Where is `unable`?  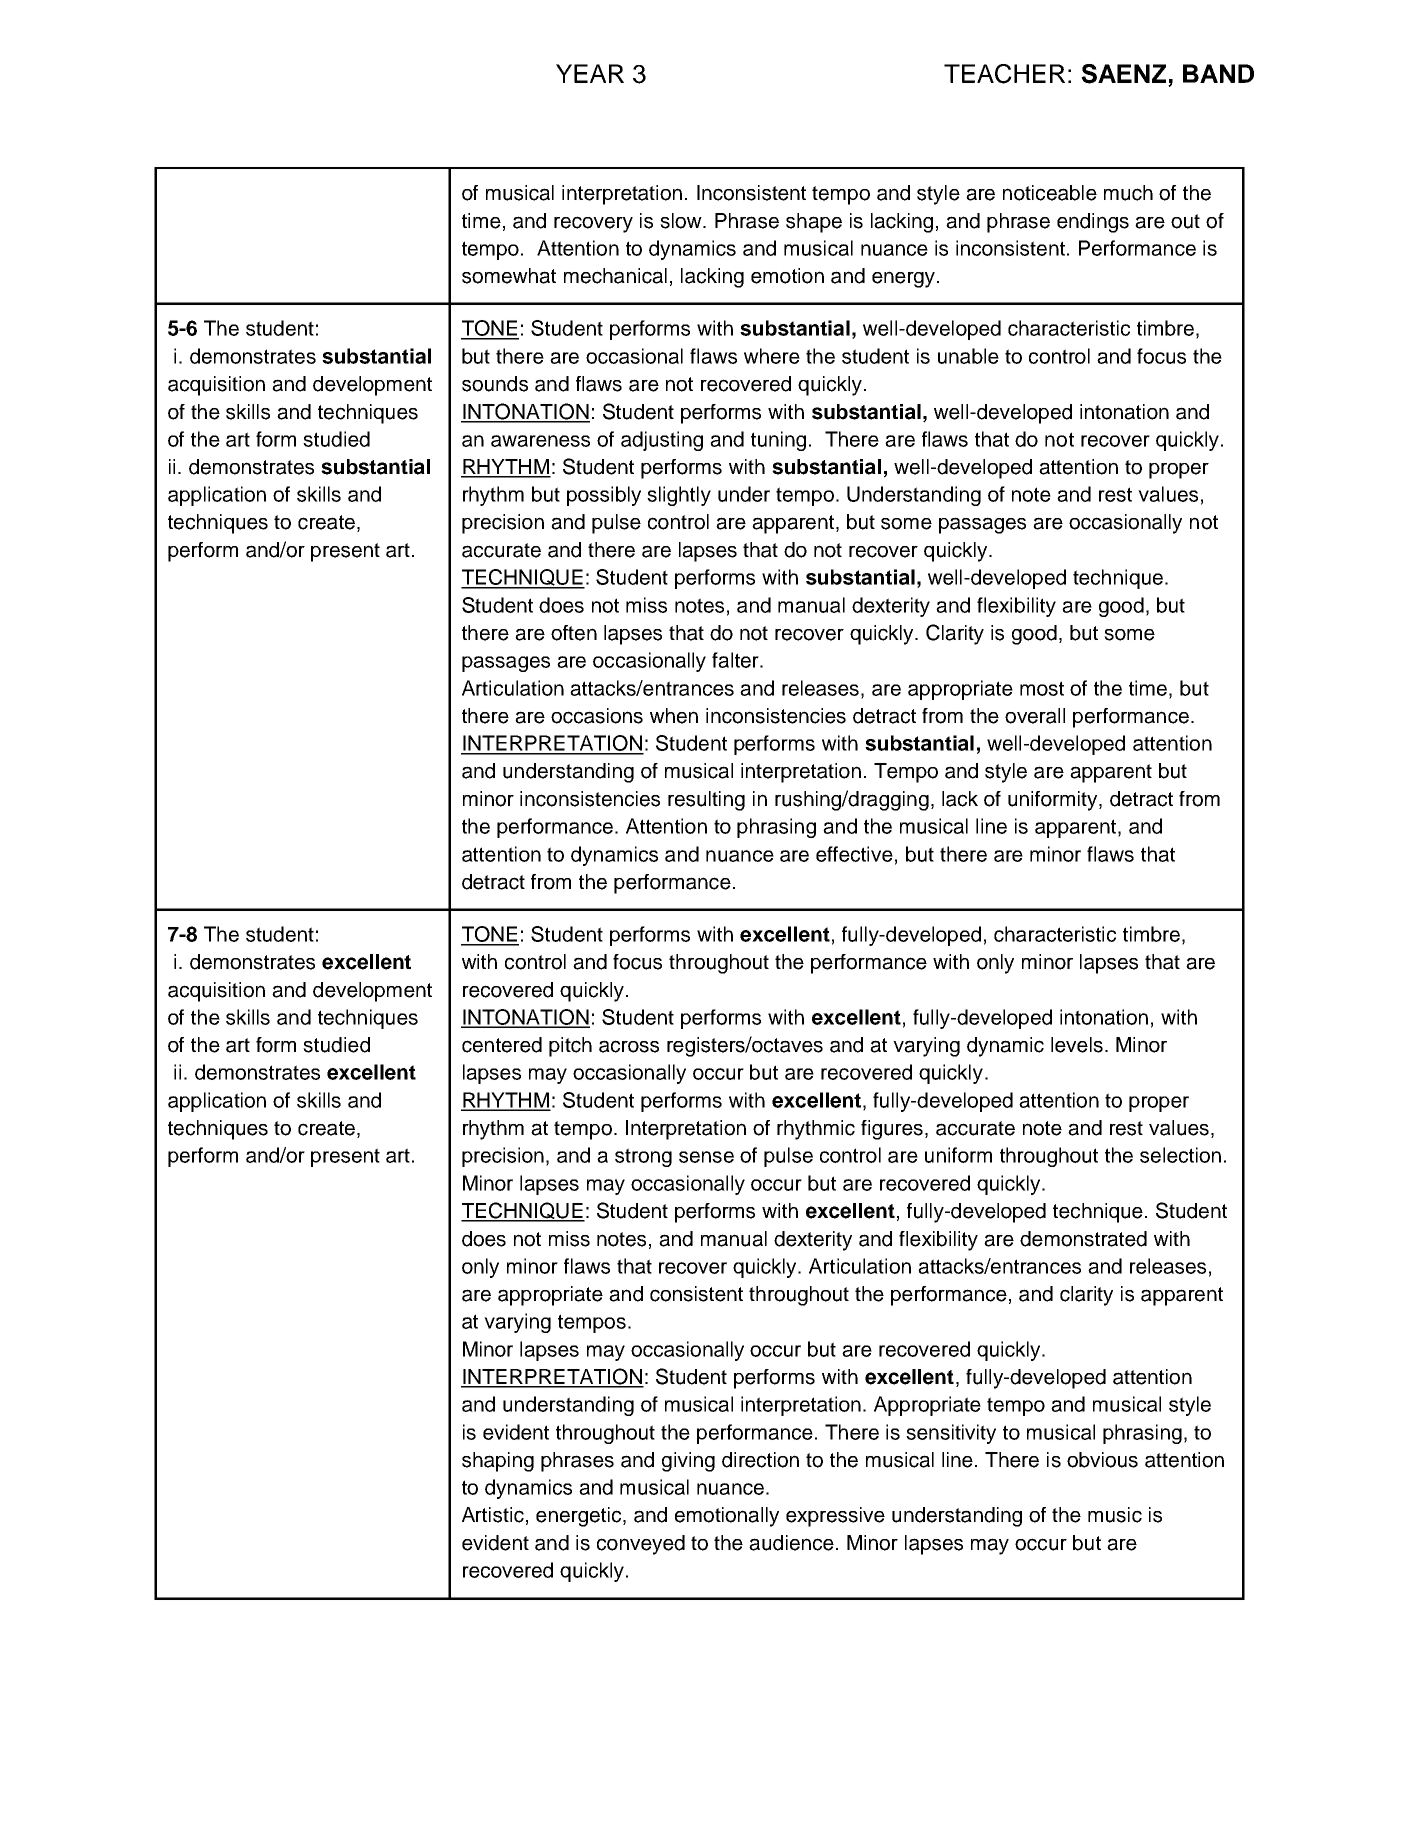 unable is located at coordinates (968, 356).
